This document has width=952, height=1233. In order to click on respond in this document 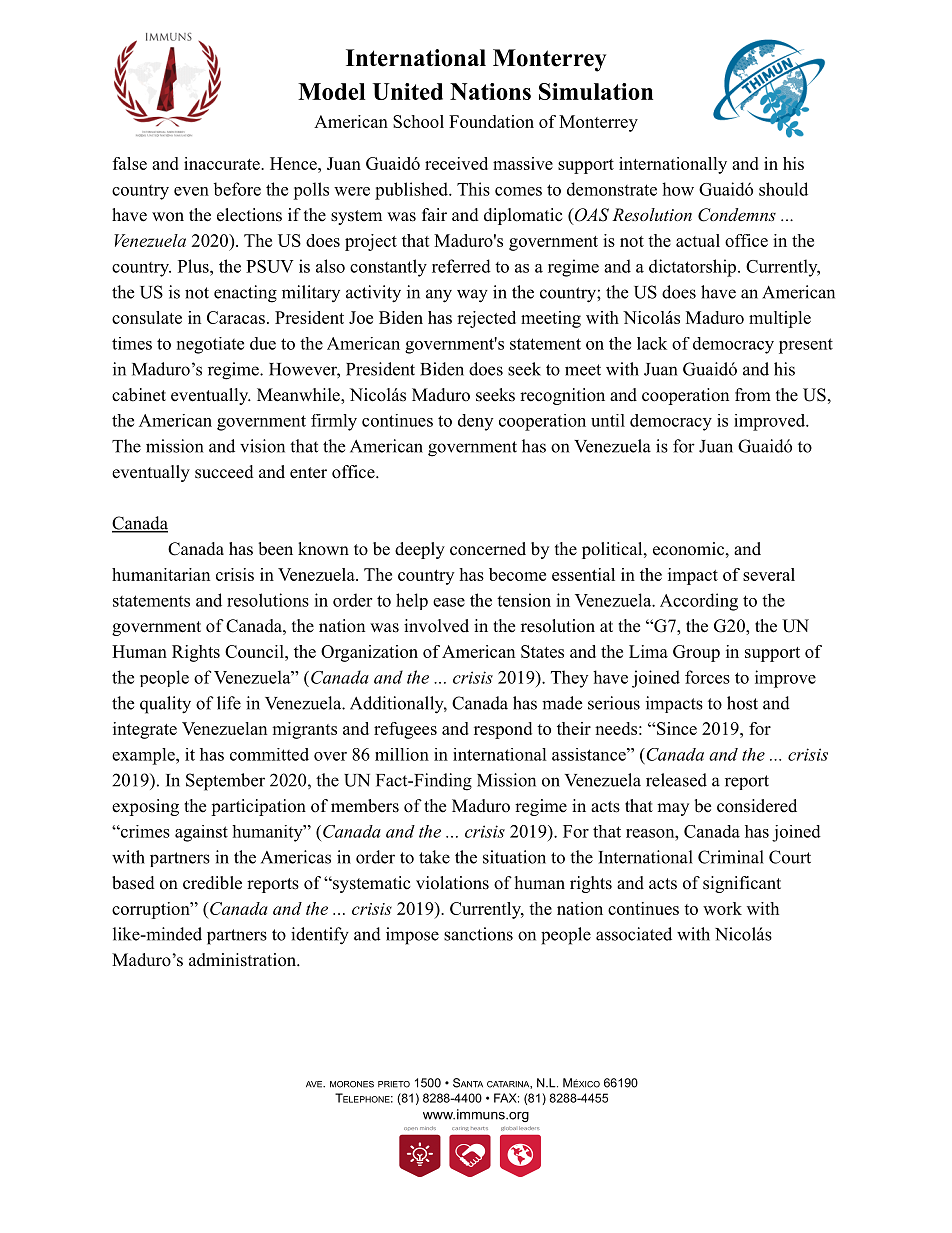, I will do `click(503, 730)`.
